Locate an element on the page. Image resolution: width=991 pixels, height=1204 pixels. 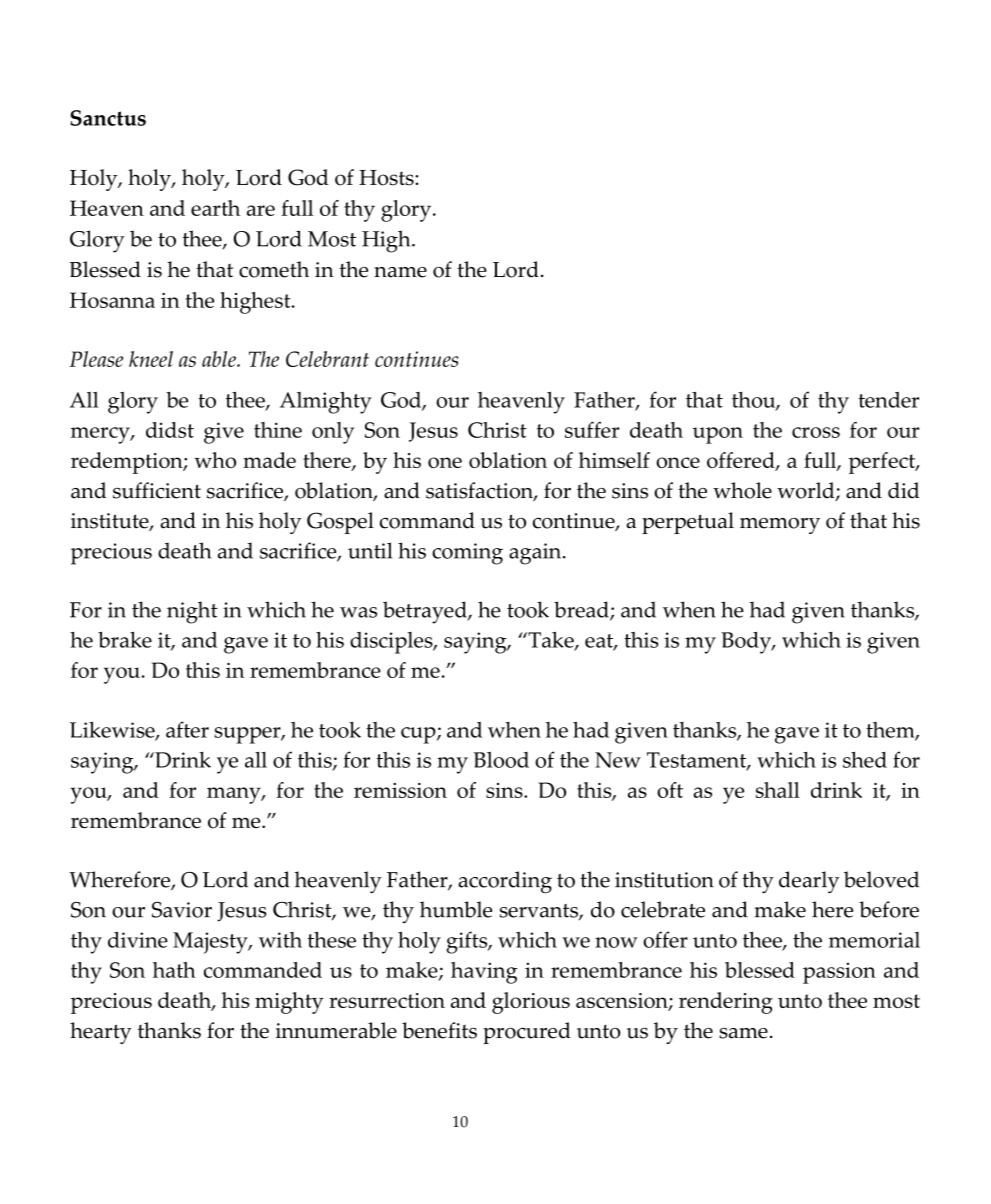
Blood is located at coordinates (501, 760).
